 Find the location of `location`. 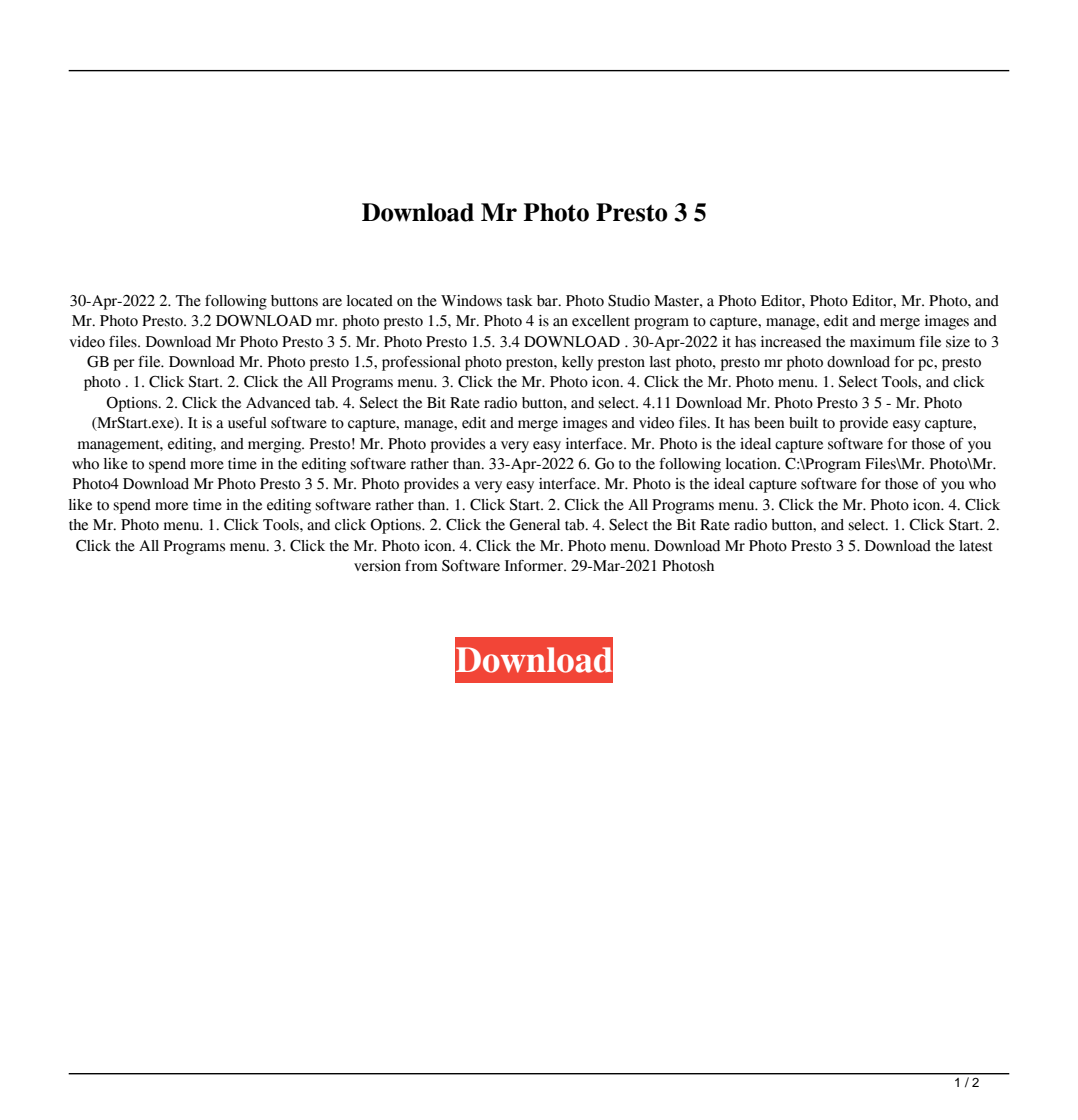

location is located at coordinates (752, 464).
